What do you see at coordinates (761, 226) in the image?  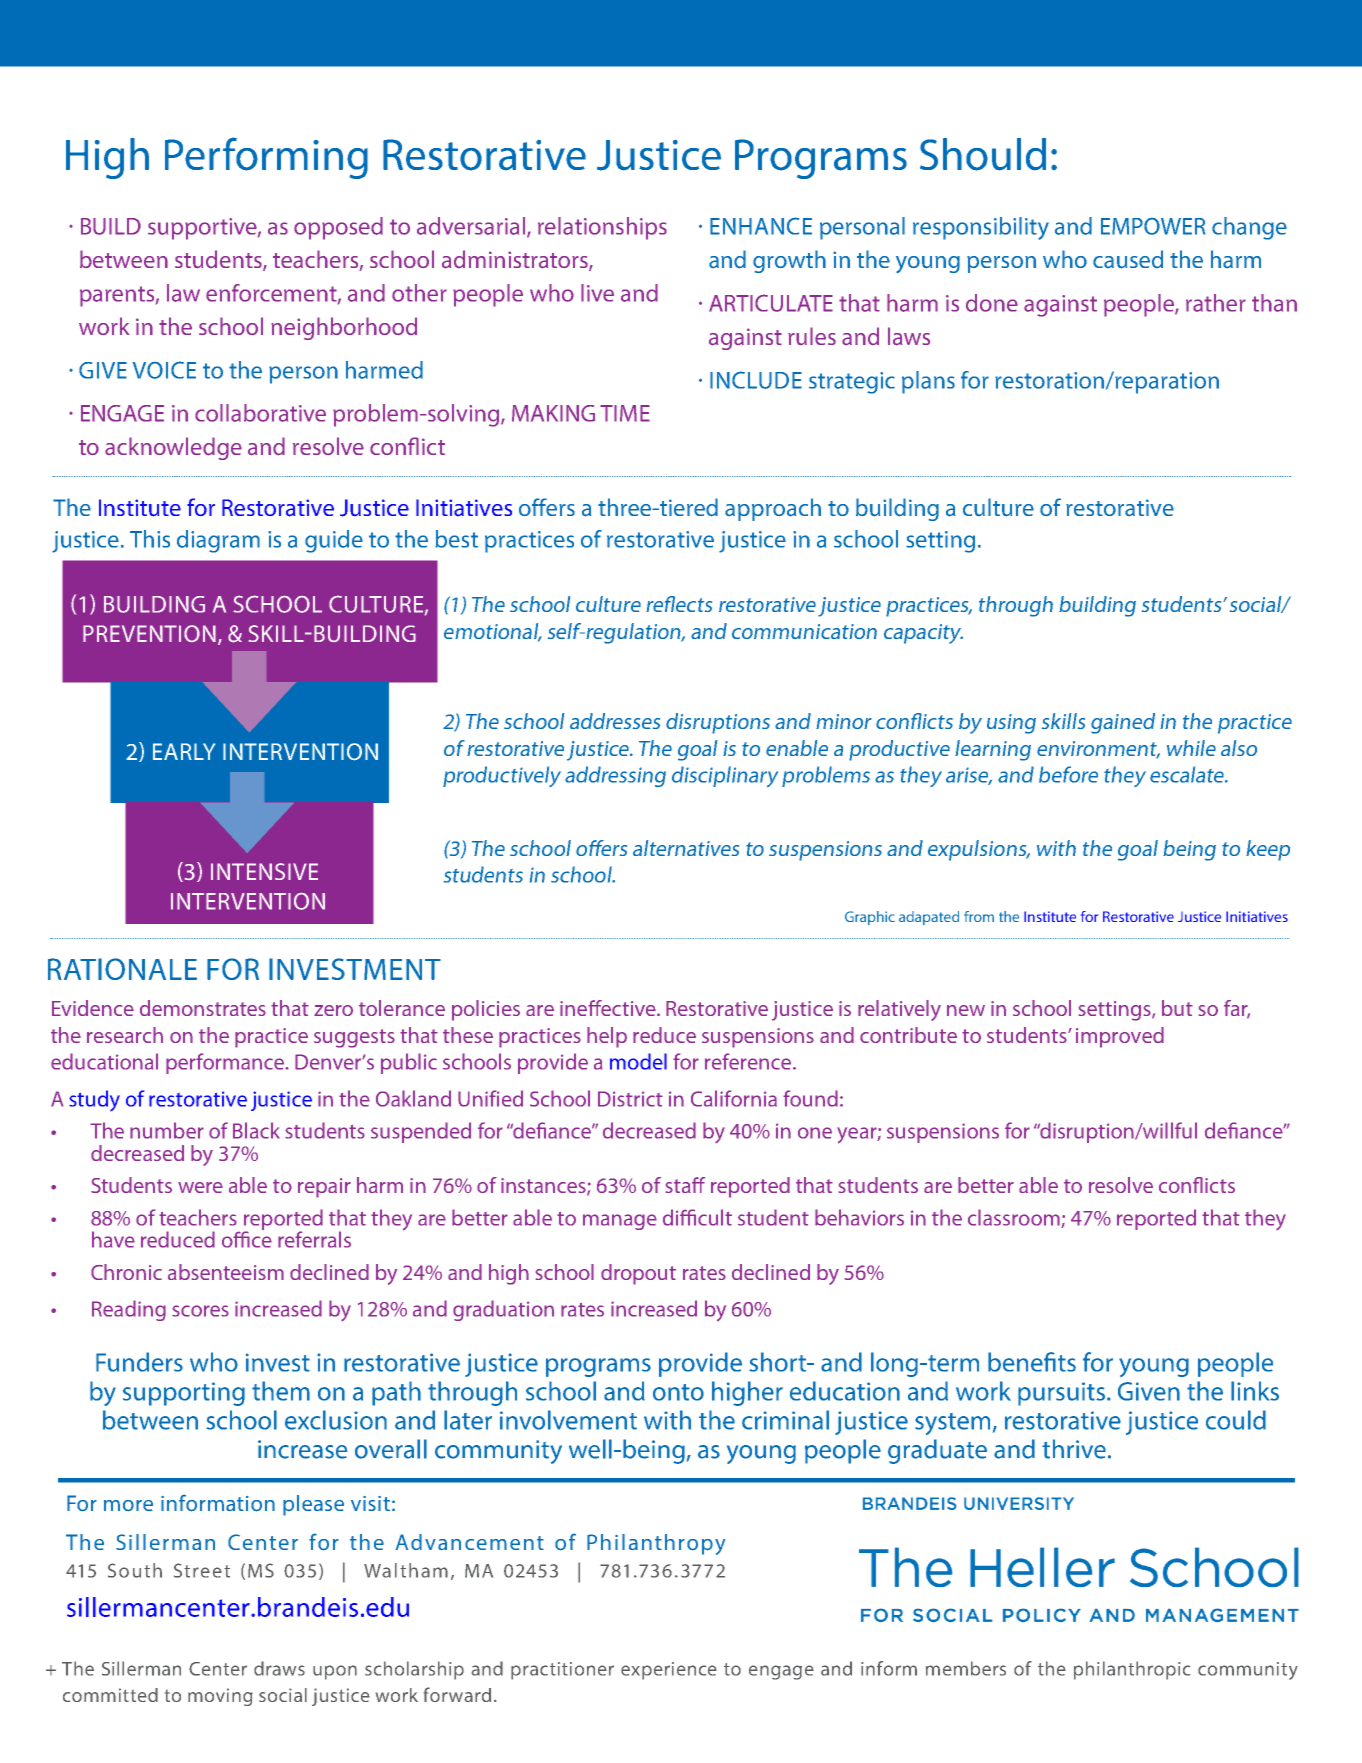 I see `ENHANCE` at bounding box center [761, 226].
